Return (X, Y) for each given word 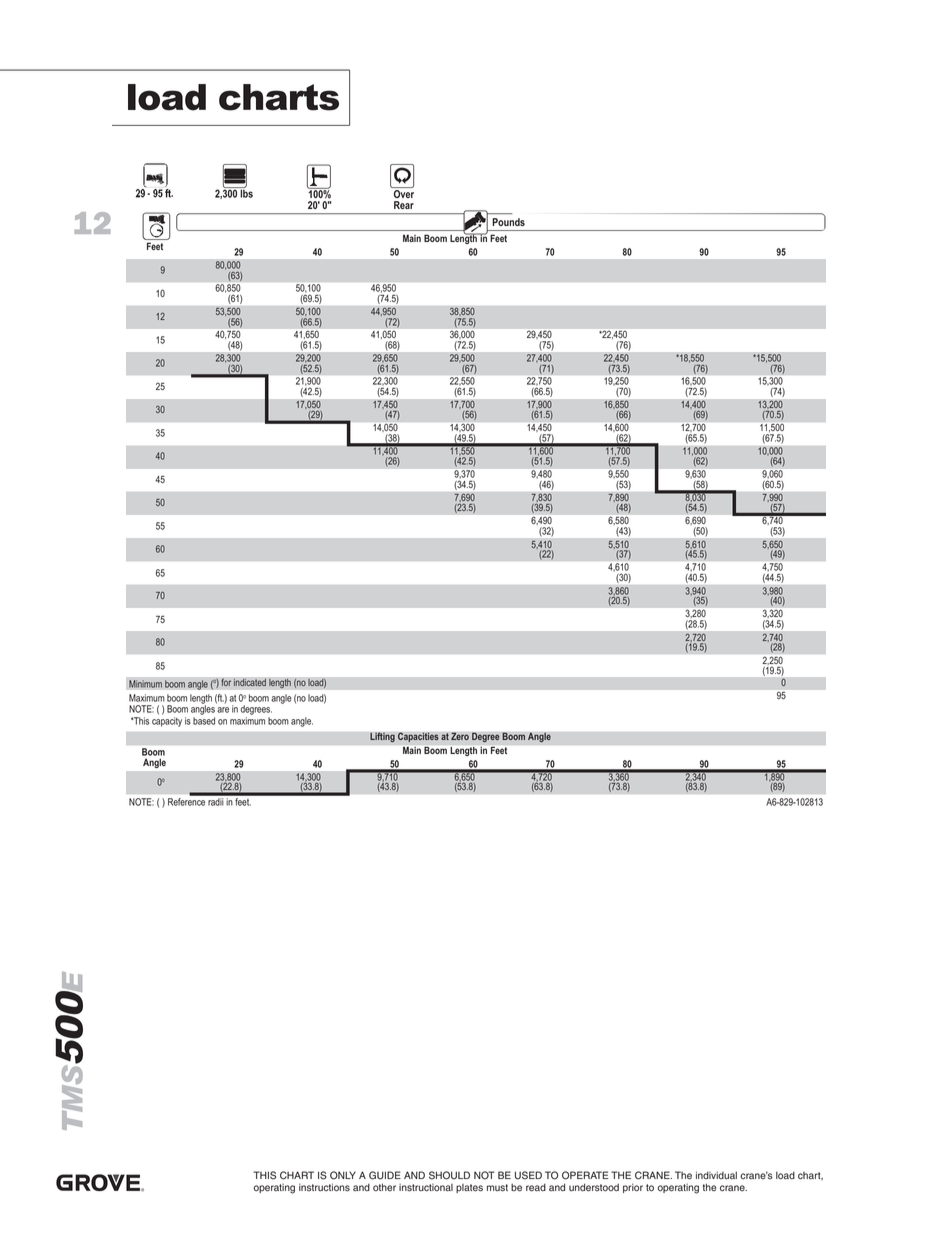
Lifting (382, 738)
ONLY (343, 1175)
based (204, 721)
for (226, 682)
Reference (186, 802)
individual (716, 1175)
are (223, 710)
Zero (460, 736)
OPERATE (585, 1175)
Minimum (146, 684)
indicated (250, 682)
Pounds (509, 222)
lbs (245, 192)
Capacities (418, 738)
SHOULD (449, 1175)
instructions (324, 1187)
